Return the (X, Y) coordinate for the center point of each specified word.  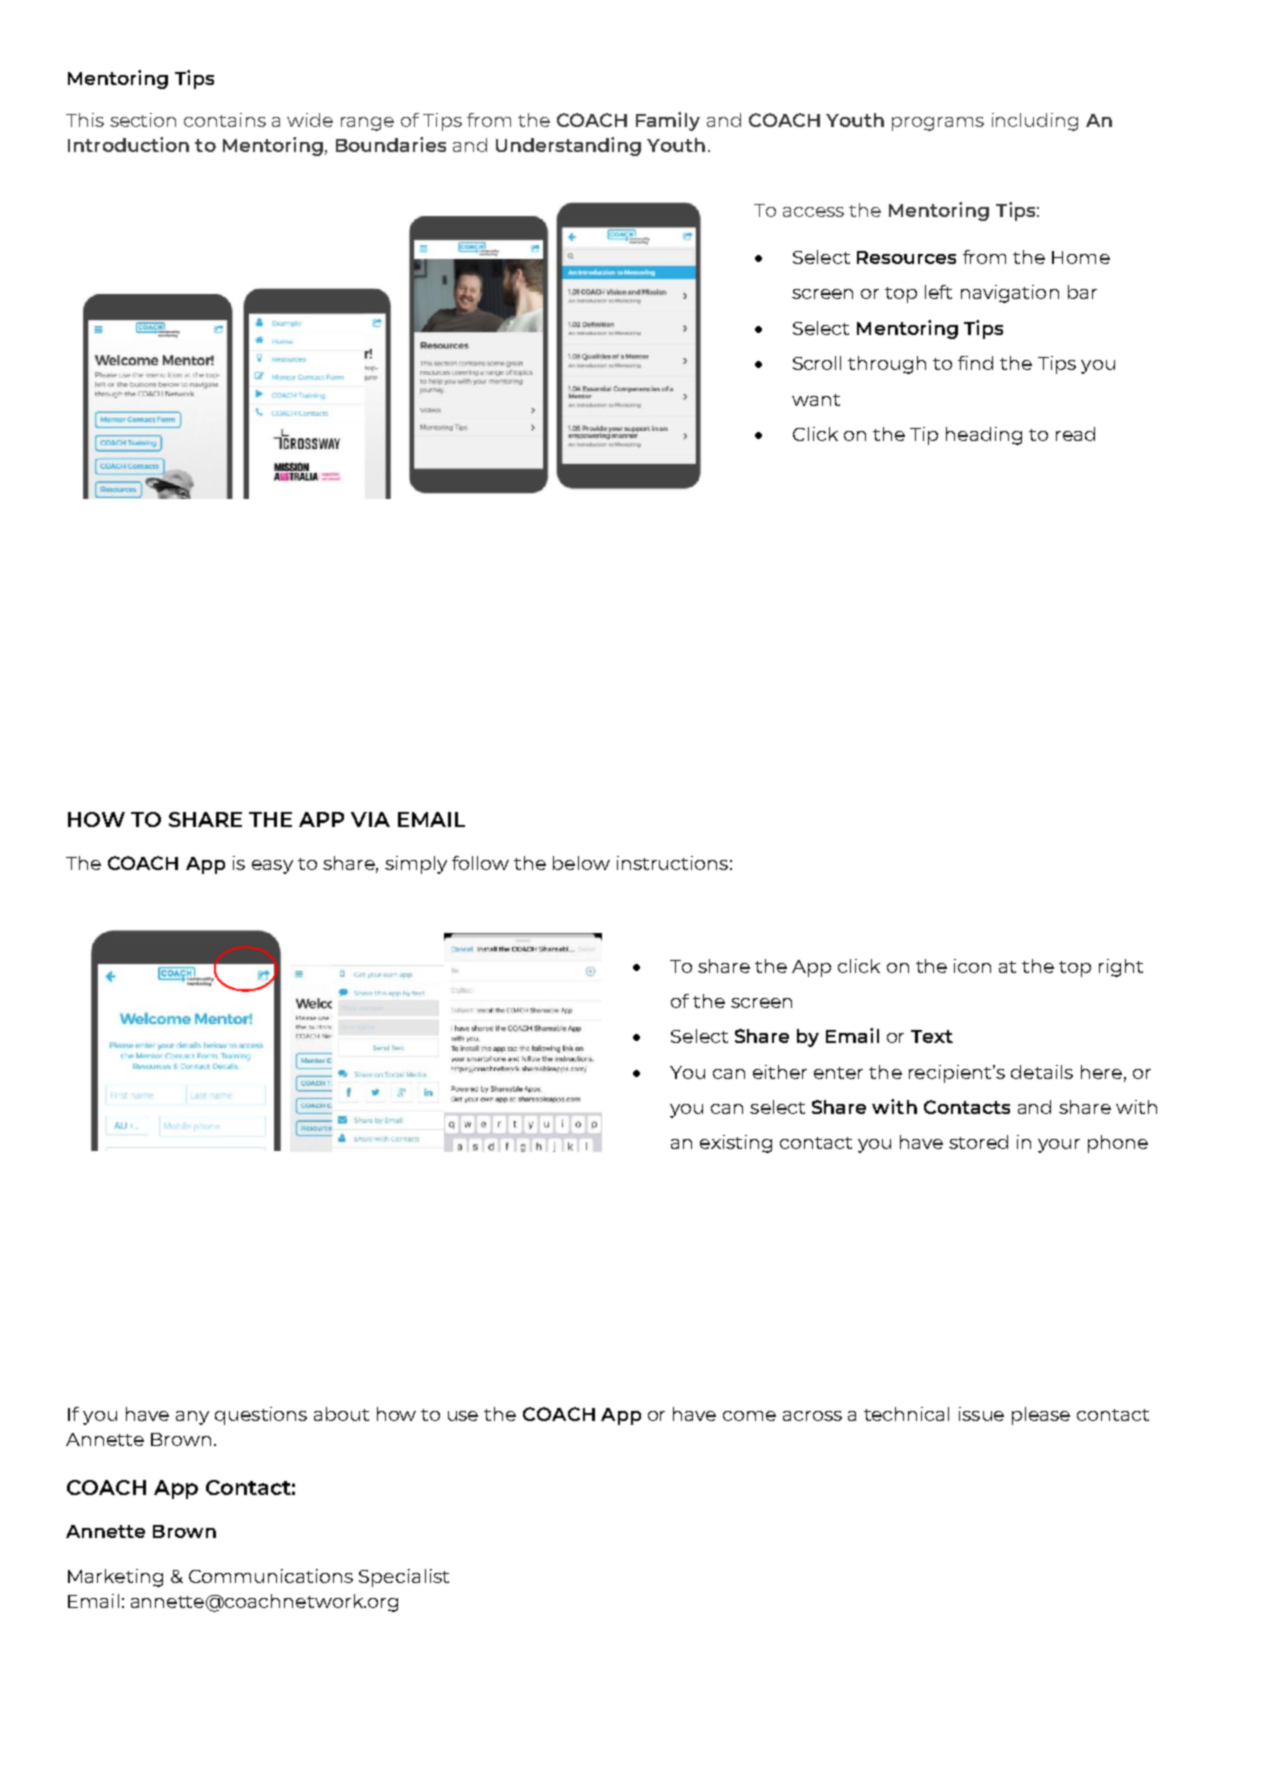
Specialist (404, 1578)
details (1042, 1072)
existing (736, 1144)
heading (984, 436)
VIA (370, 819)
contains (225, 120)
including (1035, 122)
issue (981, 1414)
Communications (271, 1576)
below (581, 863)
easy (272, 867)
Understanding (568, 146)
